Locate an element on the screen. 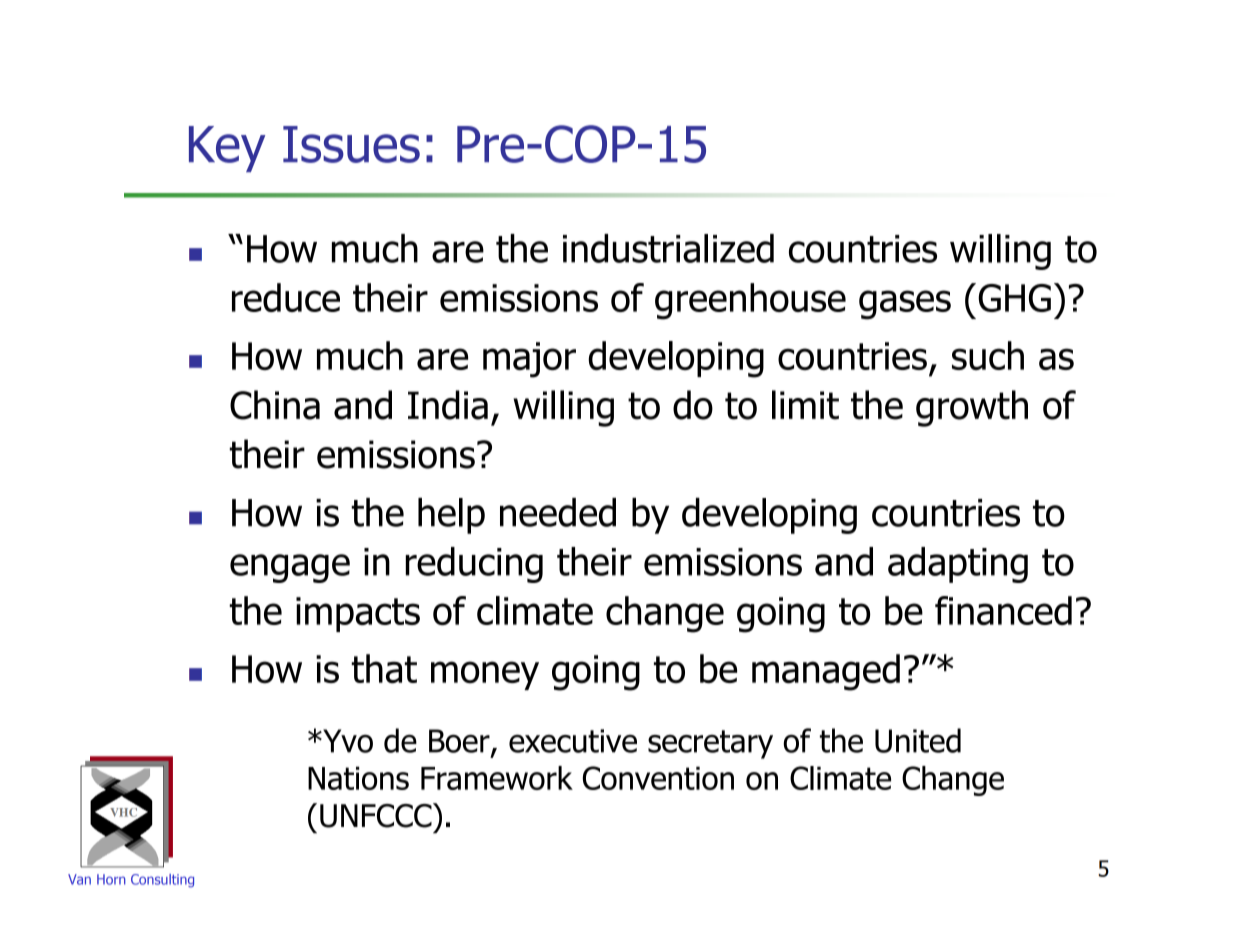 The height and width of the screenshot is (952, 1233). Consulting is located at coordinates (162, 881).
